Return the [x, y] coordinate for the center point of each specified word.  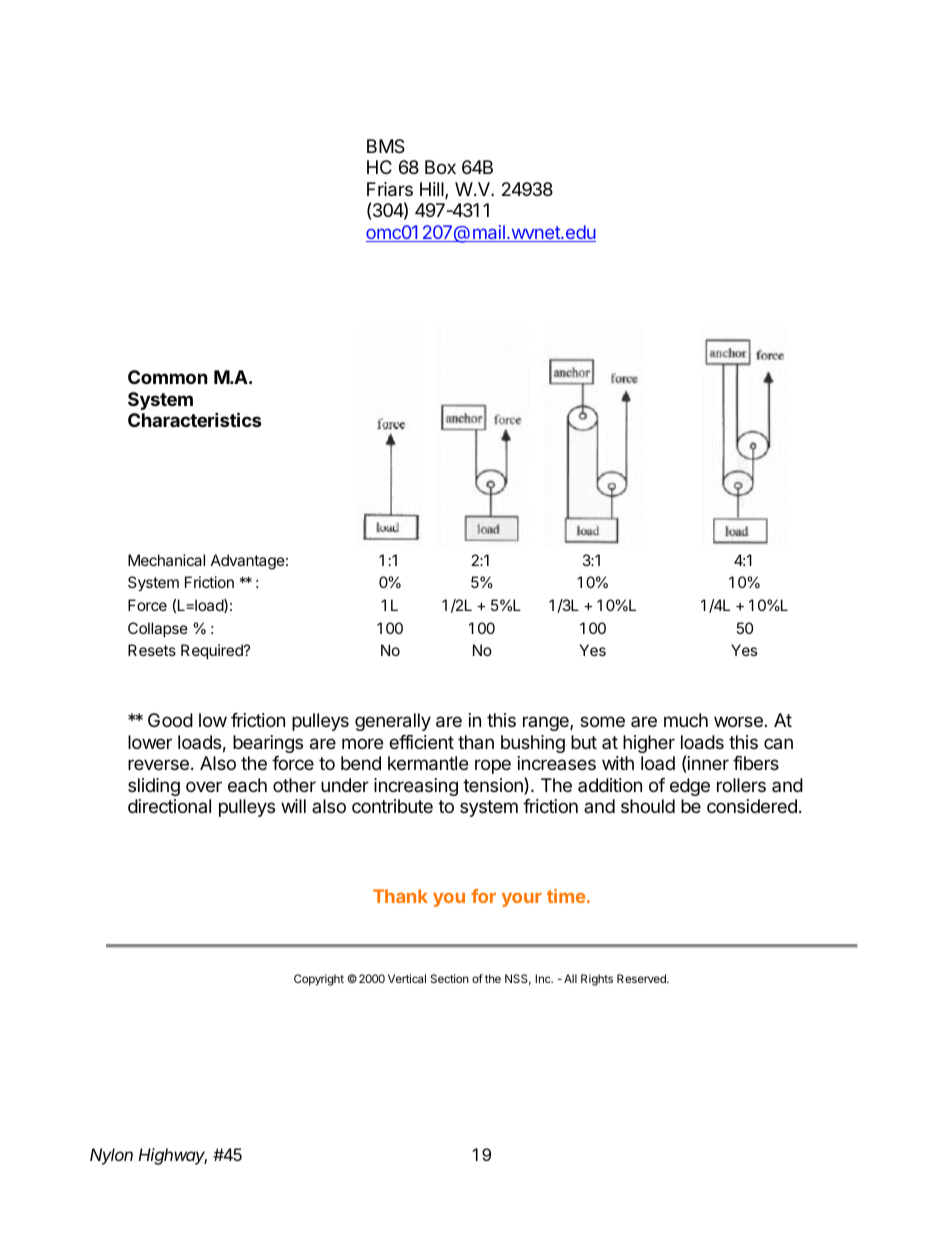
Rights [597, 980]
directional [169, 806]
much [686, 720]
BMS [386, 146]
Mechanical [166, 560]
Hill [433, 190]
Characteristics [195, 419]
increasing [416, 787]
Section [450, 978]
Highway [172, 1156]
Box [440, 167]
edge [690, 787]
